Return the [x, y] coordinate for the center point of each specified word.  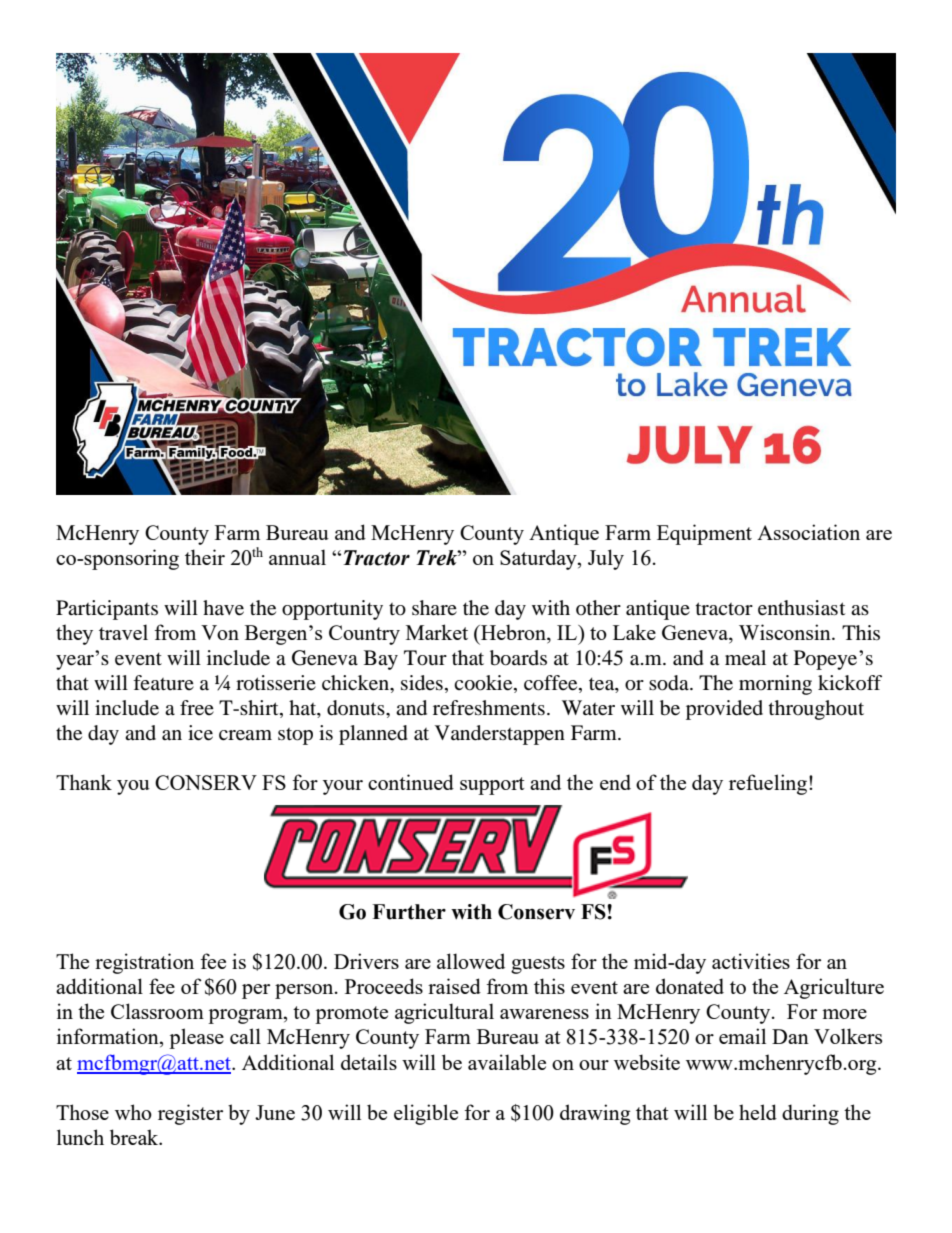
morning [775, 685]
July [606, 559]
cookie [484, 684]
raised [454, 986]
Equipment [704, 534]
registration [144, 963]
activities [751, 961]
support [492, 786]
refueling [768, 784]
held [758, 1112]
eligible [426, 1114]
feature [163, 682]
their [205, 557]
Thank [84, 782]
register [190, 1114]
